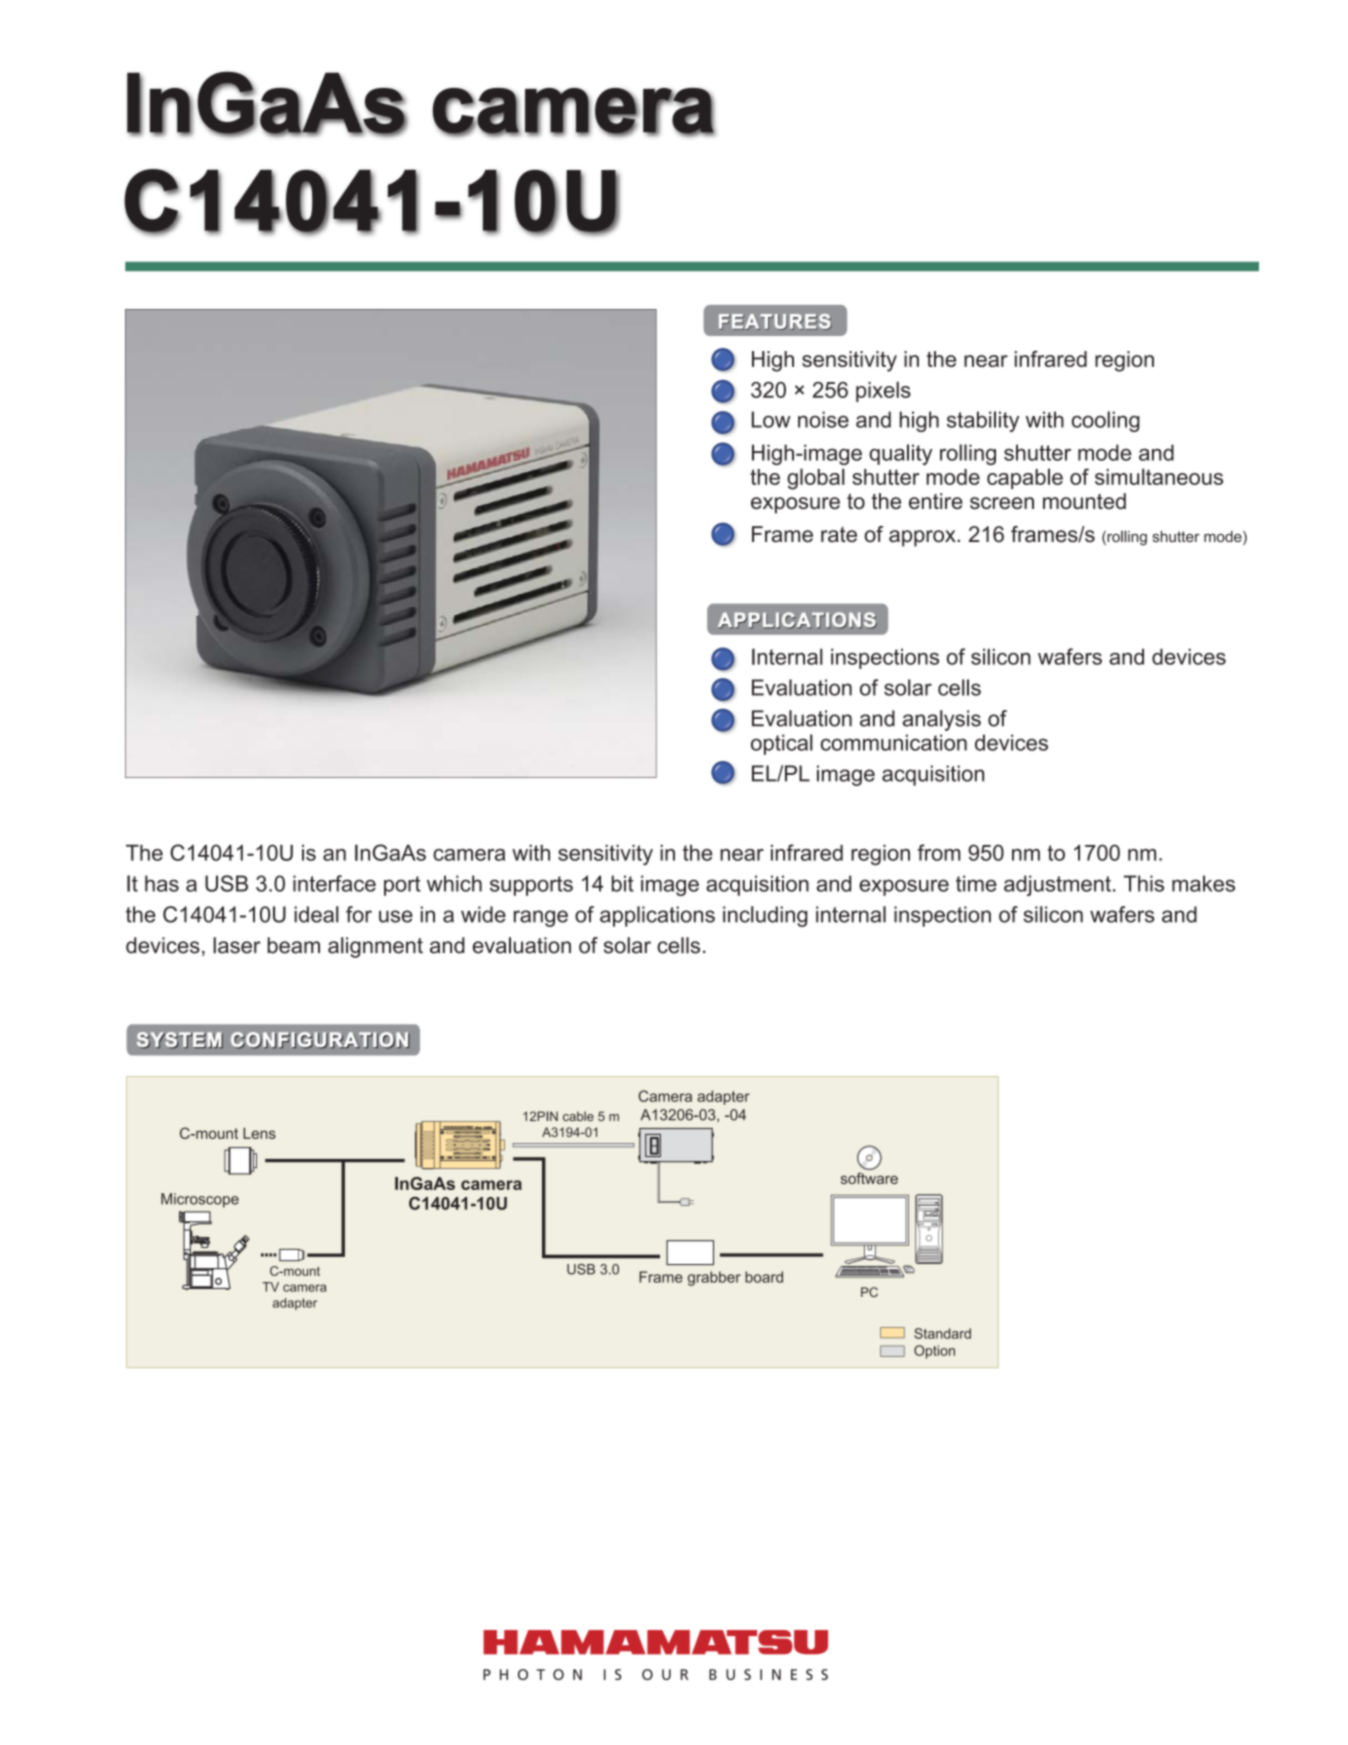  Describe the element at coordinates (1106, 421) in the image. I see `cooling` at that location.
